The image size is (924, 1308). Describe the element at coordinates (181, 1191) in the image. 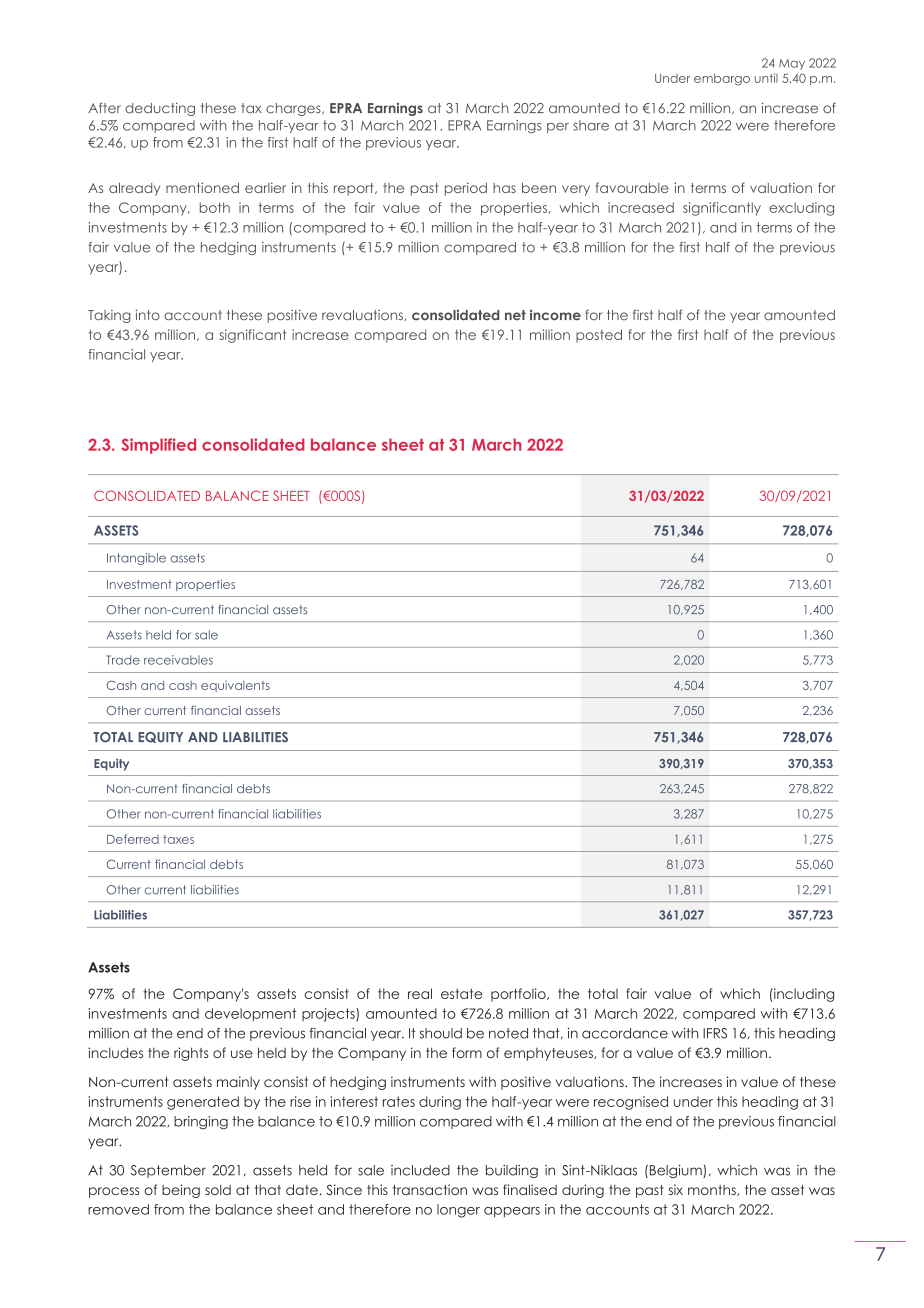

I see `being` at that location.
